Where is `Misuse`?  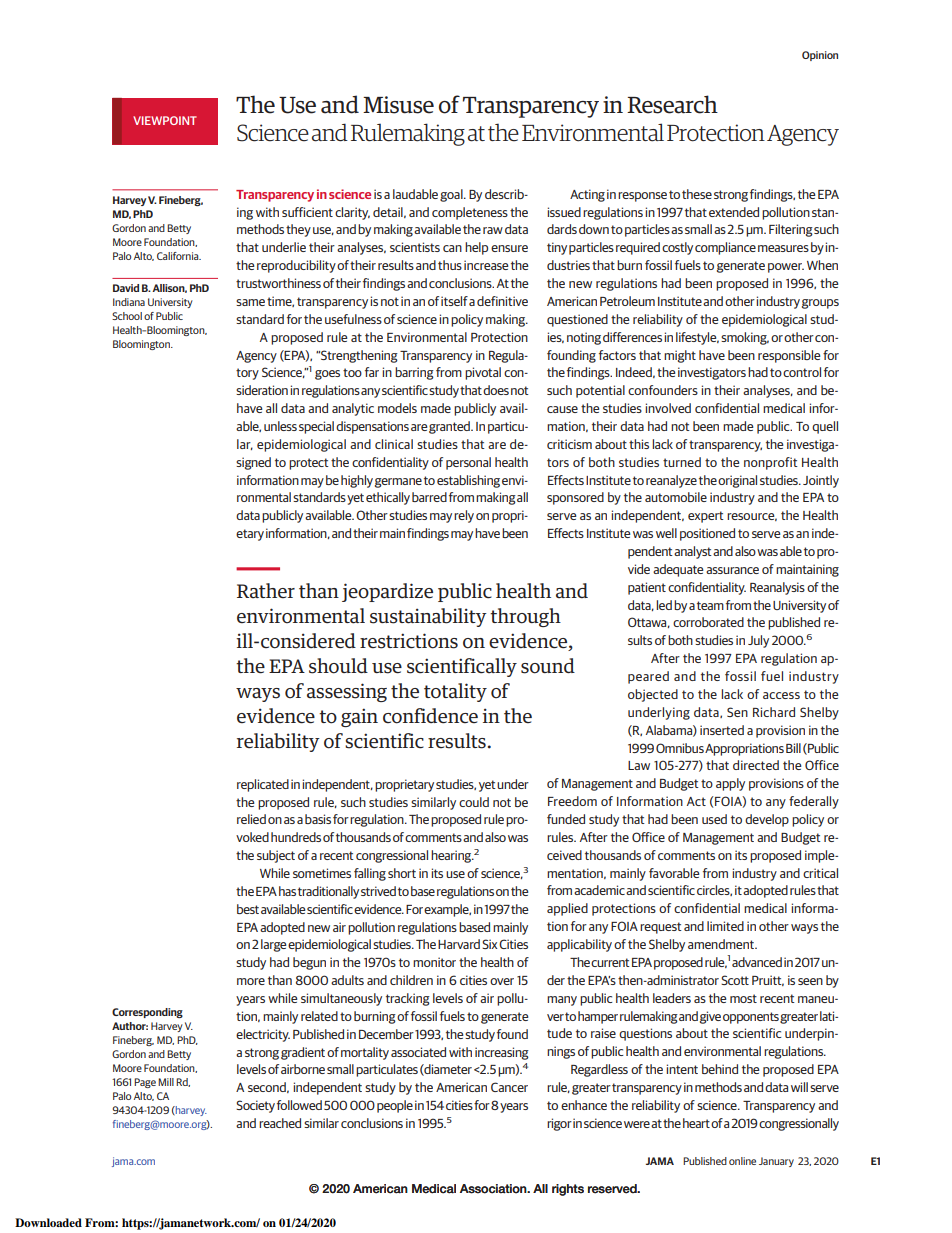 Misuse is located at coordinates (398, 105).
